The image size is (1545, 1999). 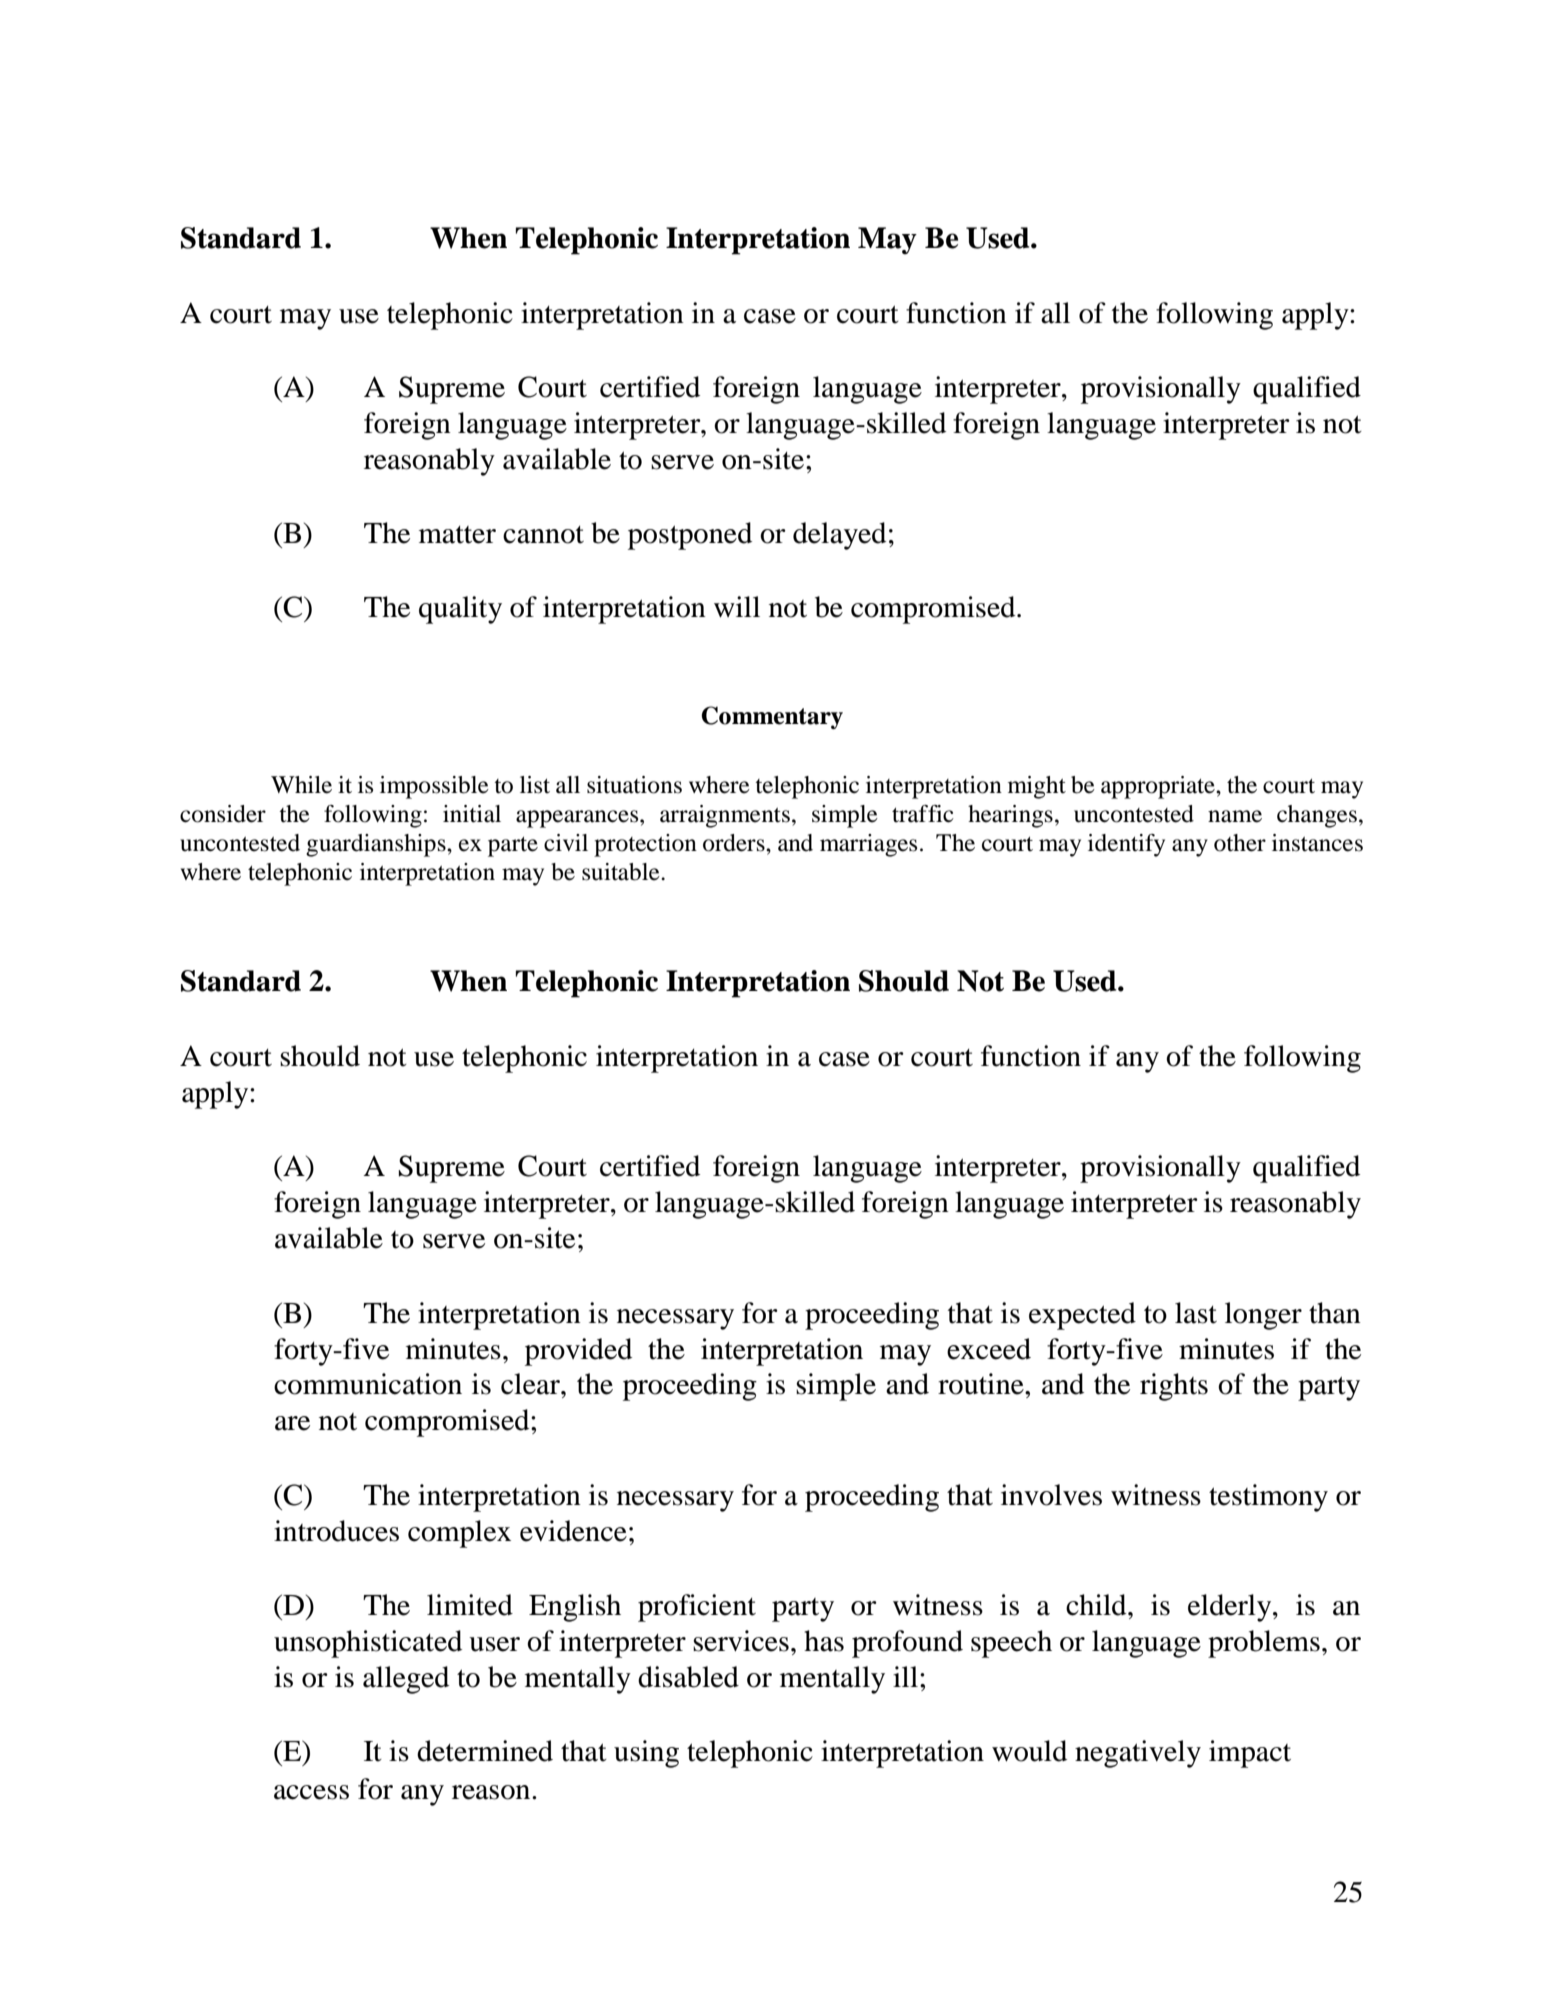 What do you see at coordinates (311, 1792) in the page?
I see `access` at bounding box center [311, 1792].
